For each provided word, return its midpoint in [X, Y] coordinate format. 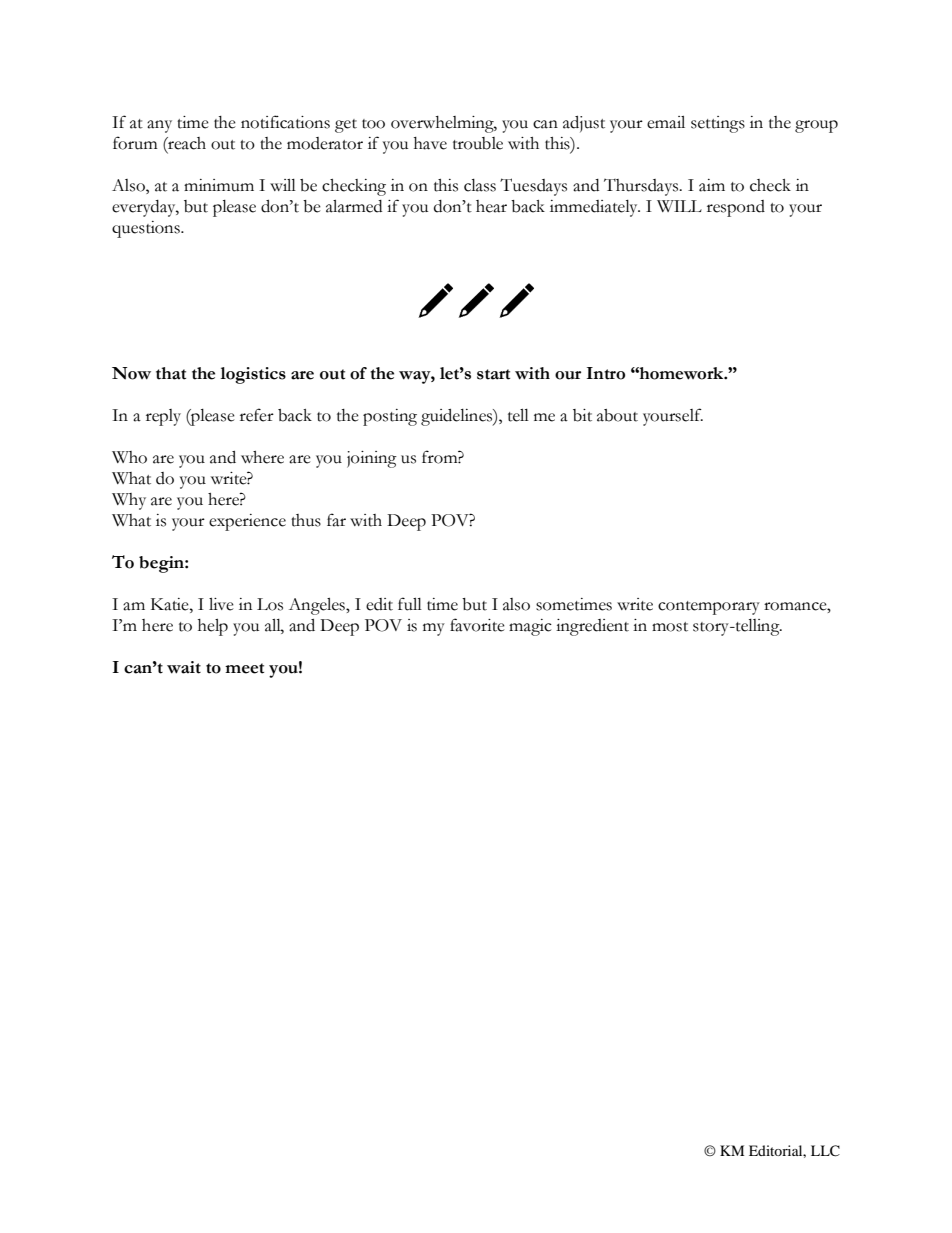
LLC [825, 1151]
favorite [477, 625]
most [670, 627]
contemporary [709, 608]
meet [244, 668]
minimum [219, 185]
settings [718, 124]
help [213, 627]
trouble [478, 143]
